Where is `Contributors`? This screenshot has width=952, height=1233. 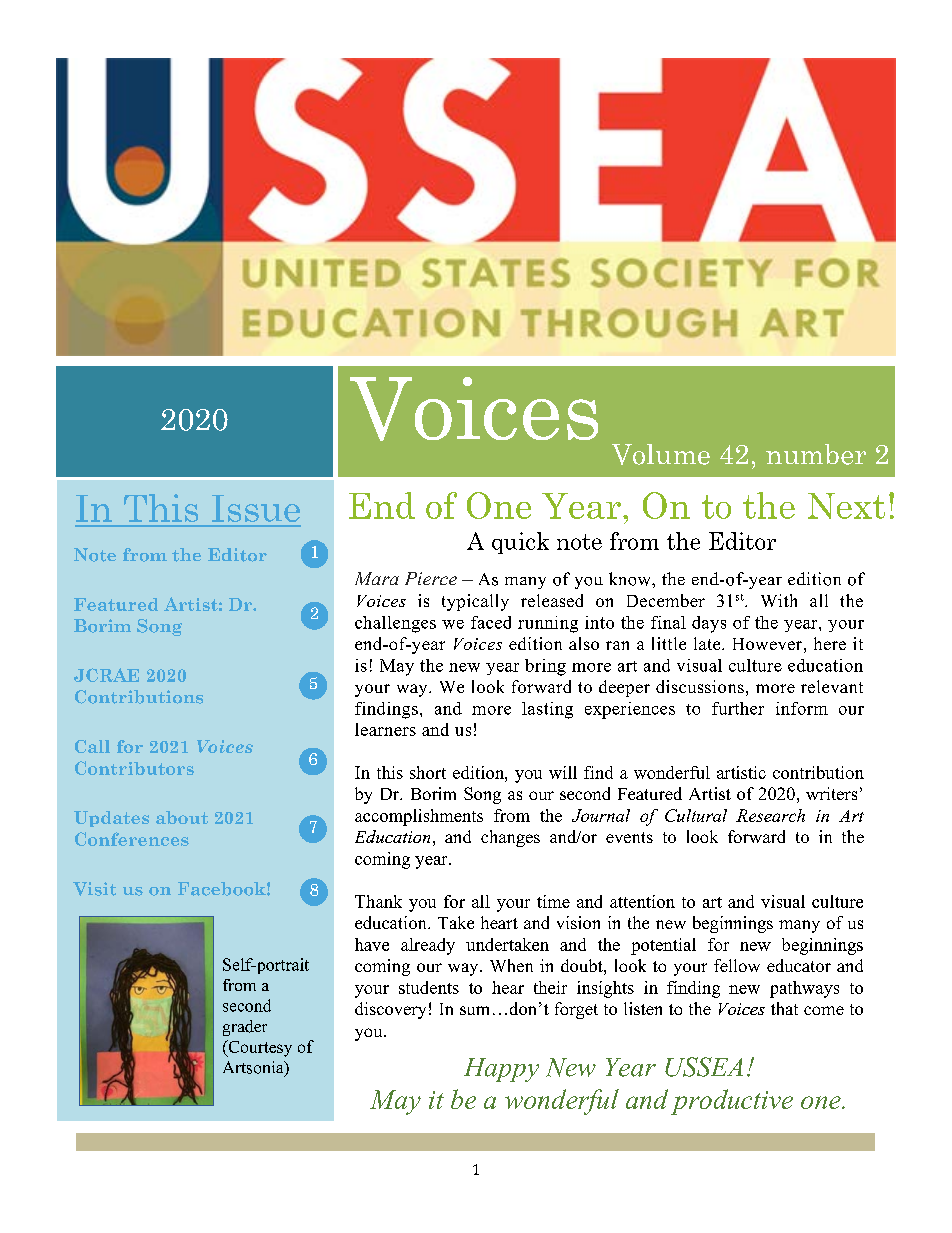 Contributors is located at coordinates (134, 768).
